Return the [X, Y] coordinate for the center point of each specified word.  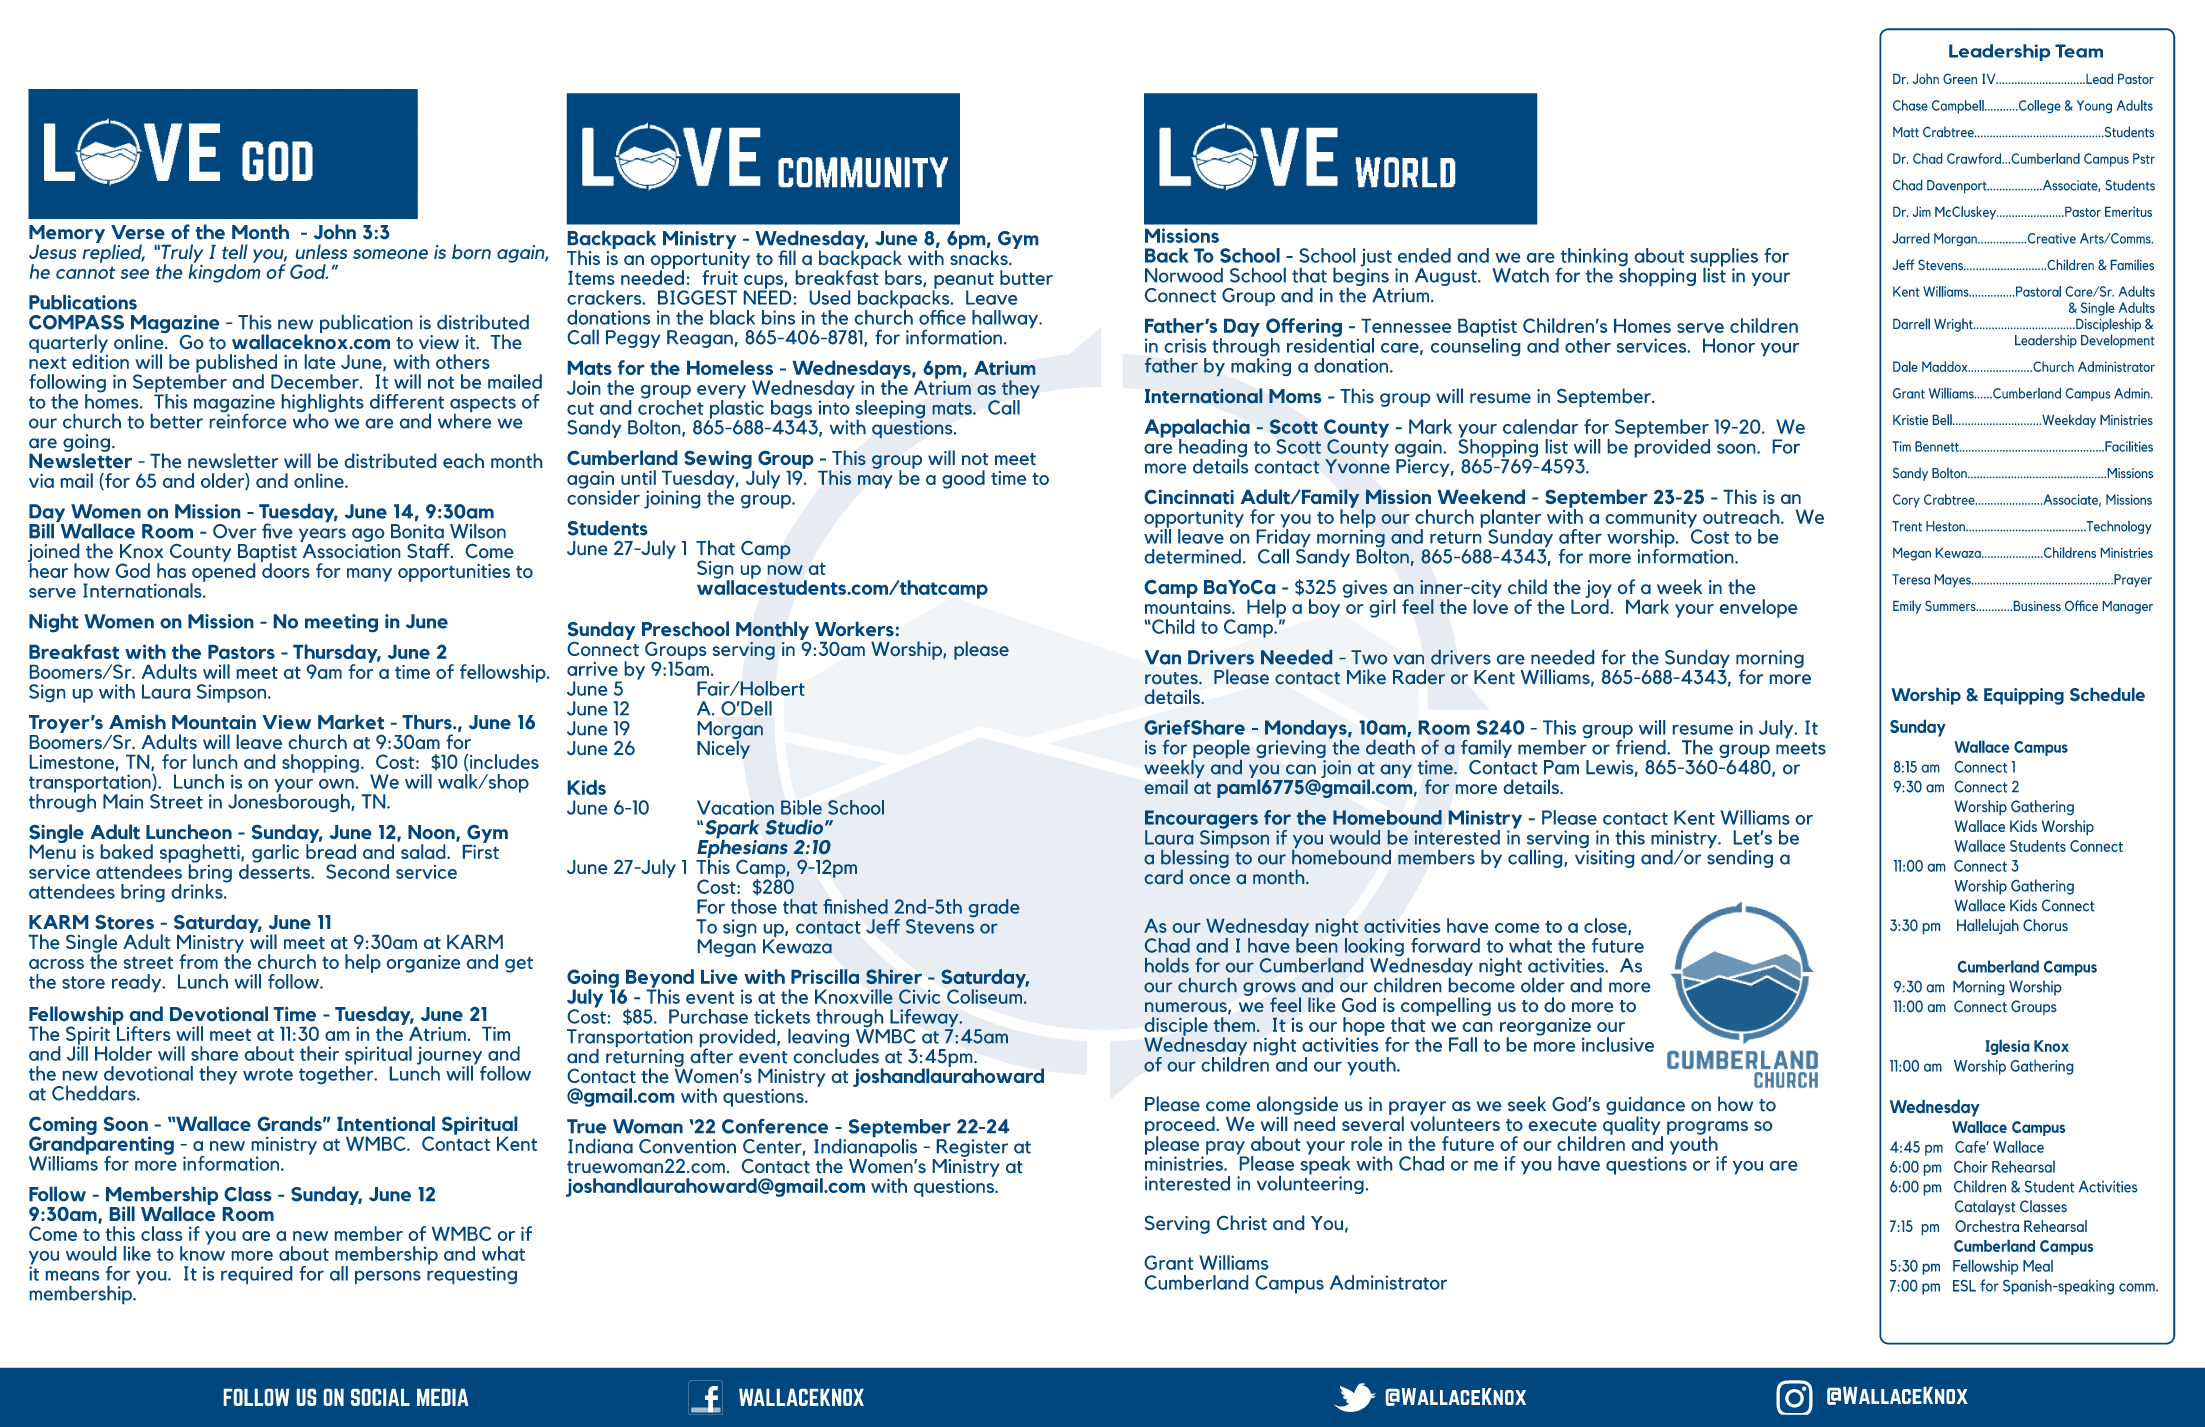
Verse [138, 232]
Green [1960, 78]
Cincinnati [1189, 497]
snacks [980, 256]
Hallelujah [1988, 926]
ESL [1964, 1286]
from [198, 961]
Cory [1906, 501]
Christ [1242, 1222]
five [277, 531]
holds [1167, 965]
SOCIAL [380, 1397]
